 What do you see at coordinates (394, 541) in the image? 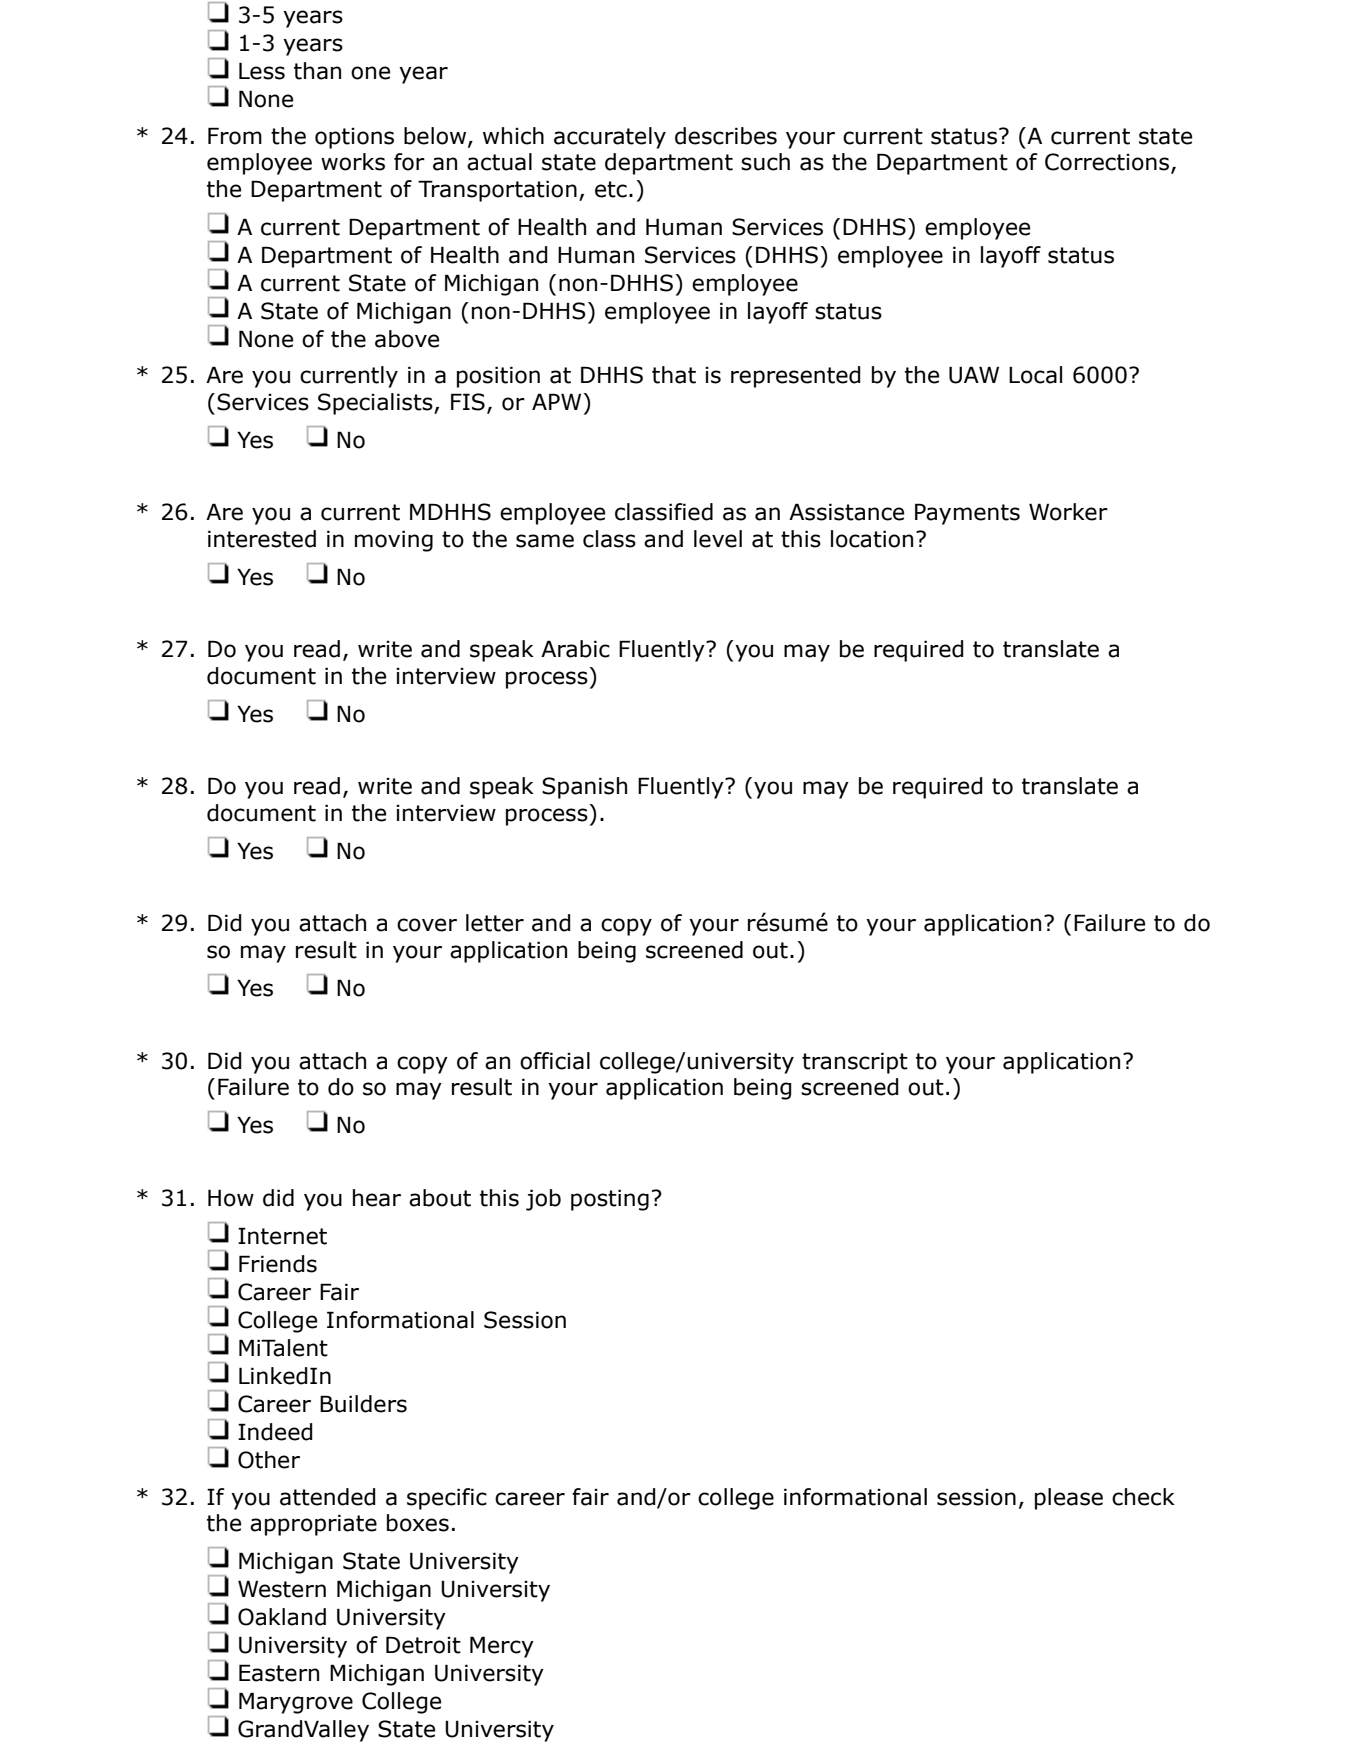
I see `moving` at bounding box center [394, 541].
